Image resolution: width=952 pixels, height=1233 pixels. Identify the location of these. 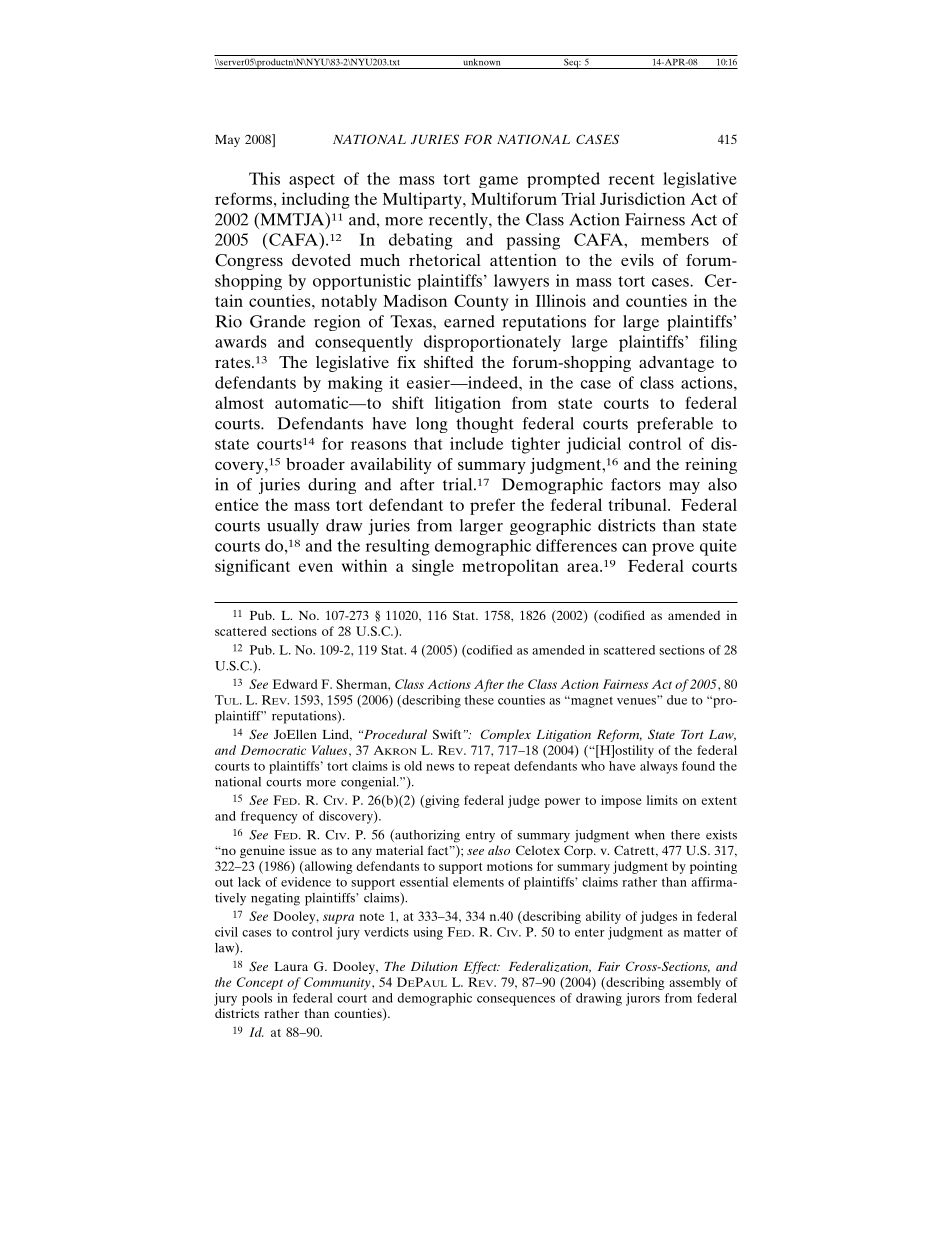
(479, 700).
